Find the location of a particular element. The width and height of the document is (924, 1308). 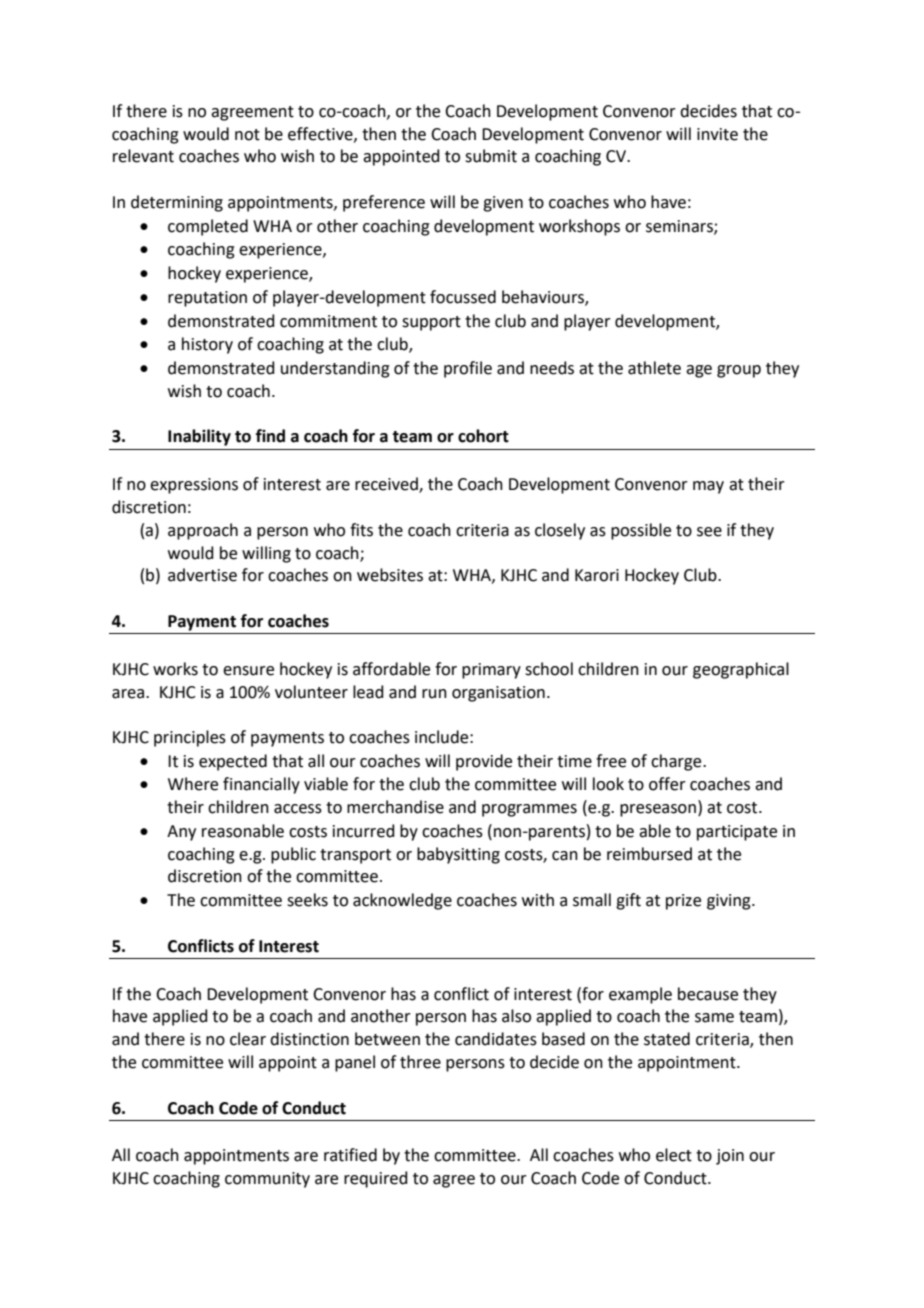

merchandise is located at coordinates (395, 807).
